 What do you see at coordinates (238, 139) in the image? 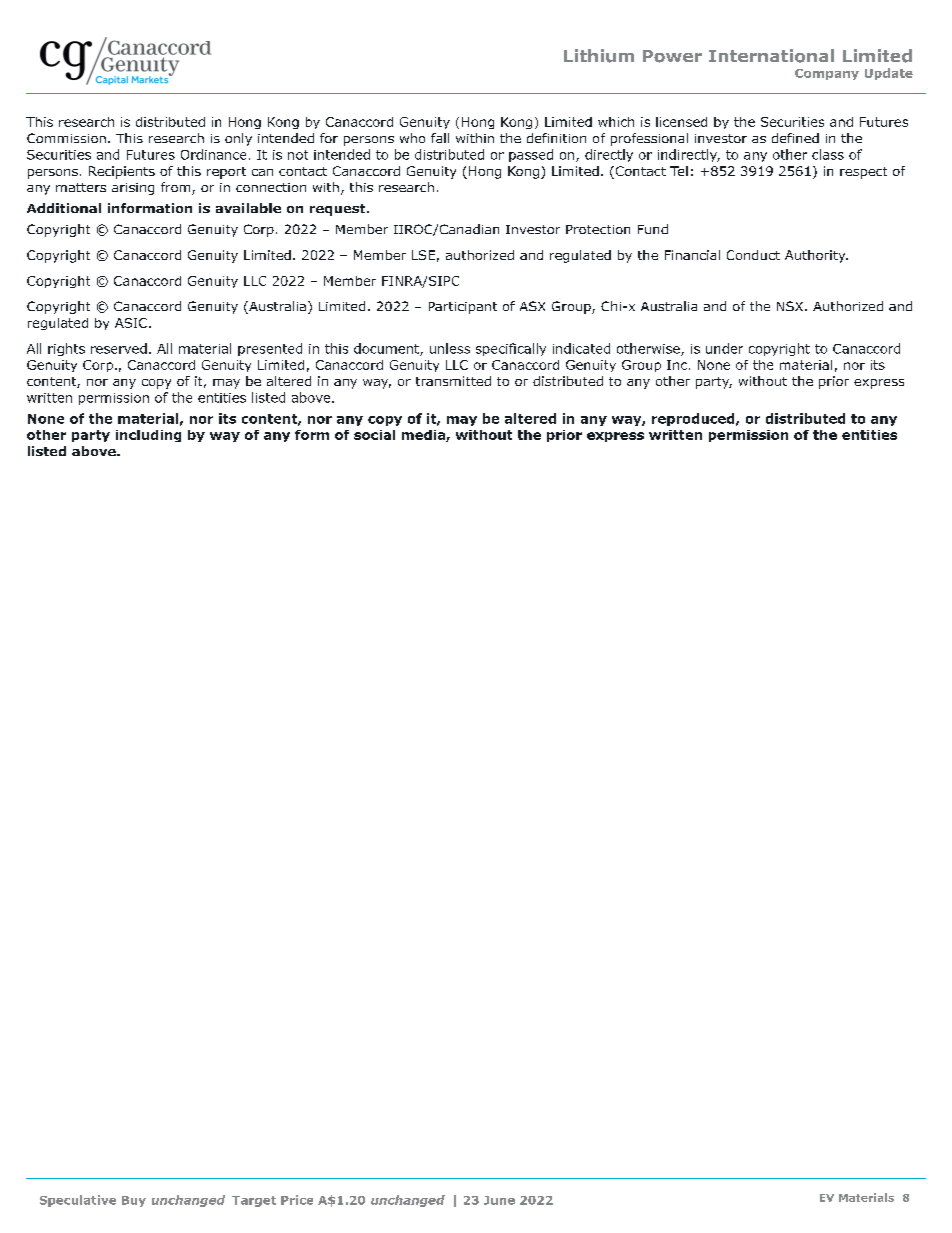
I see `only` at bounding box center [238, 139].
